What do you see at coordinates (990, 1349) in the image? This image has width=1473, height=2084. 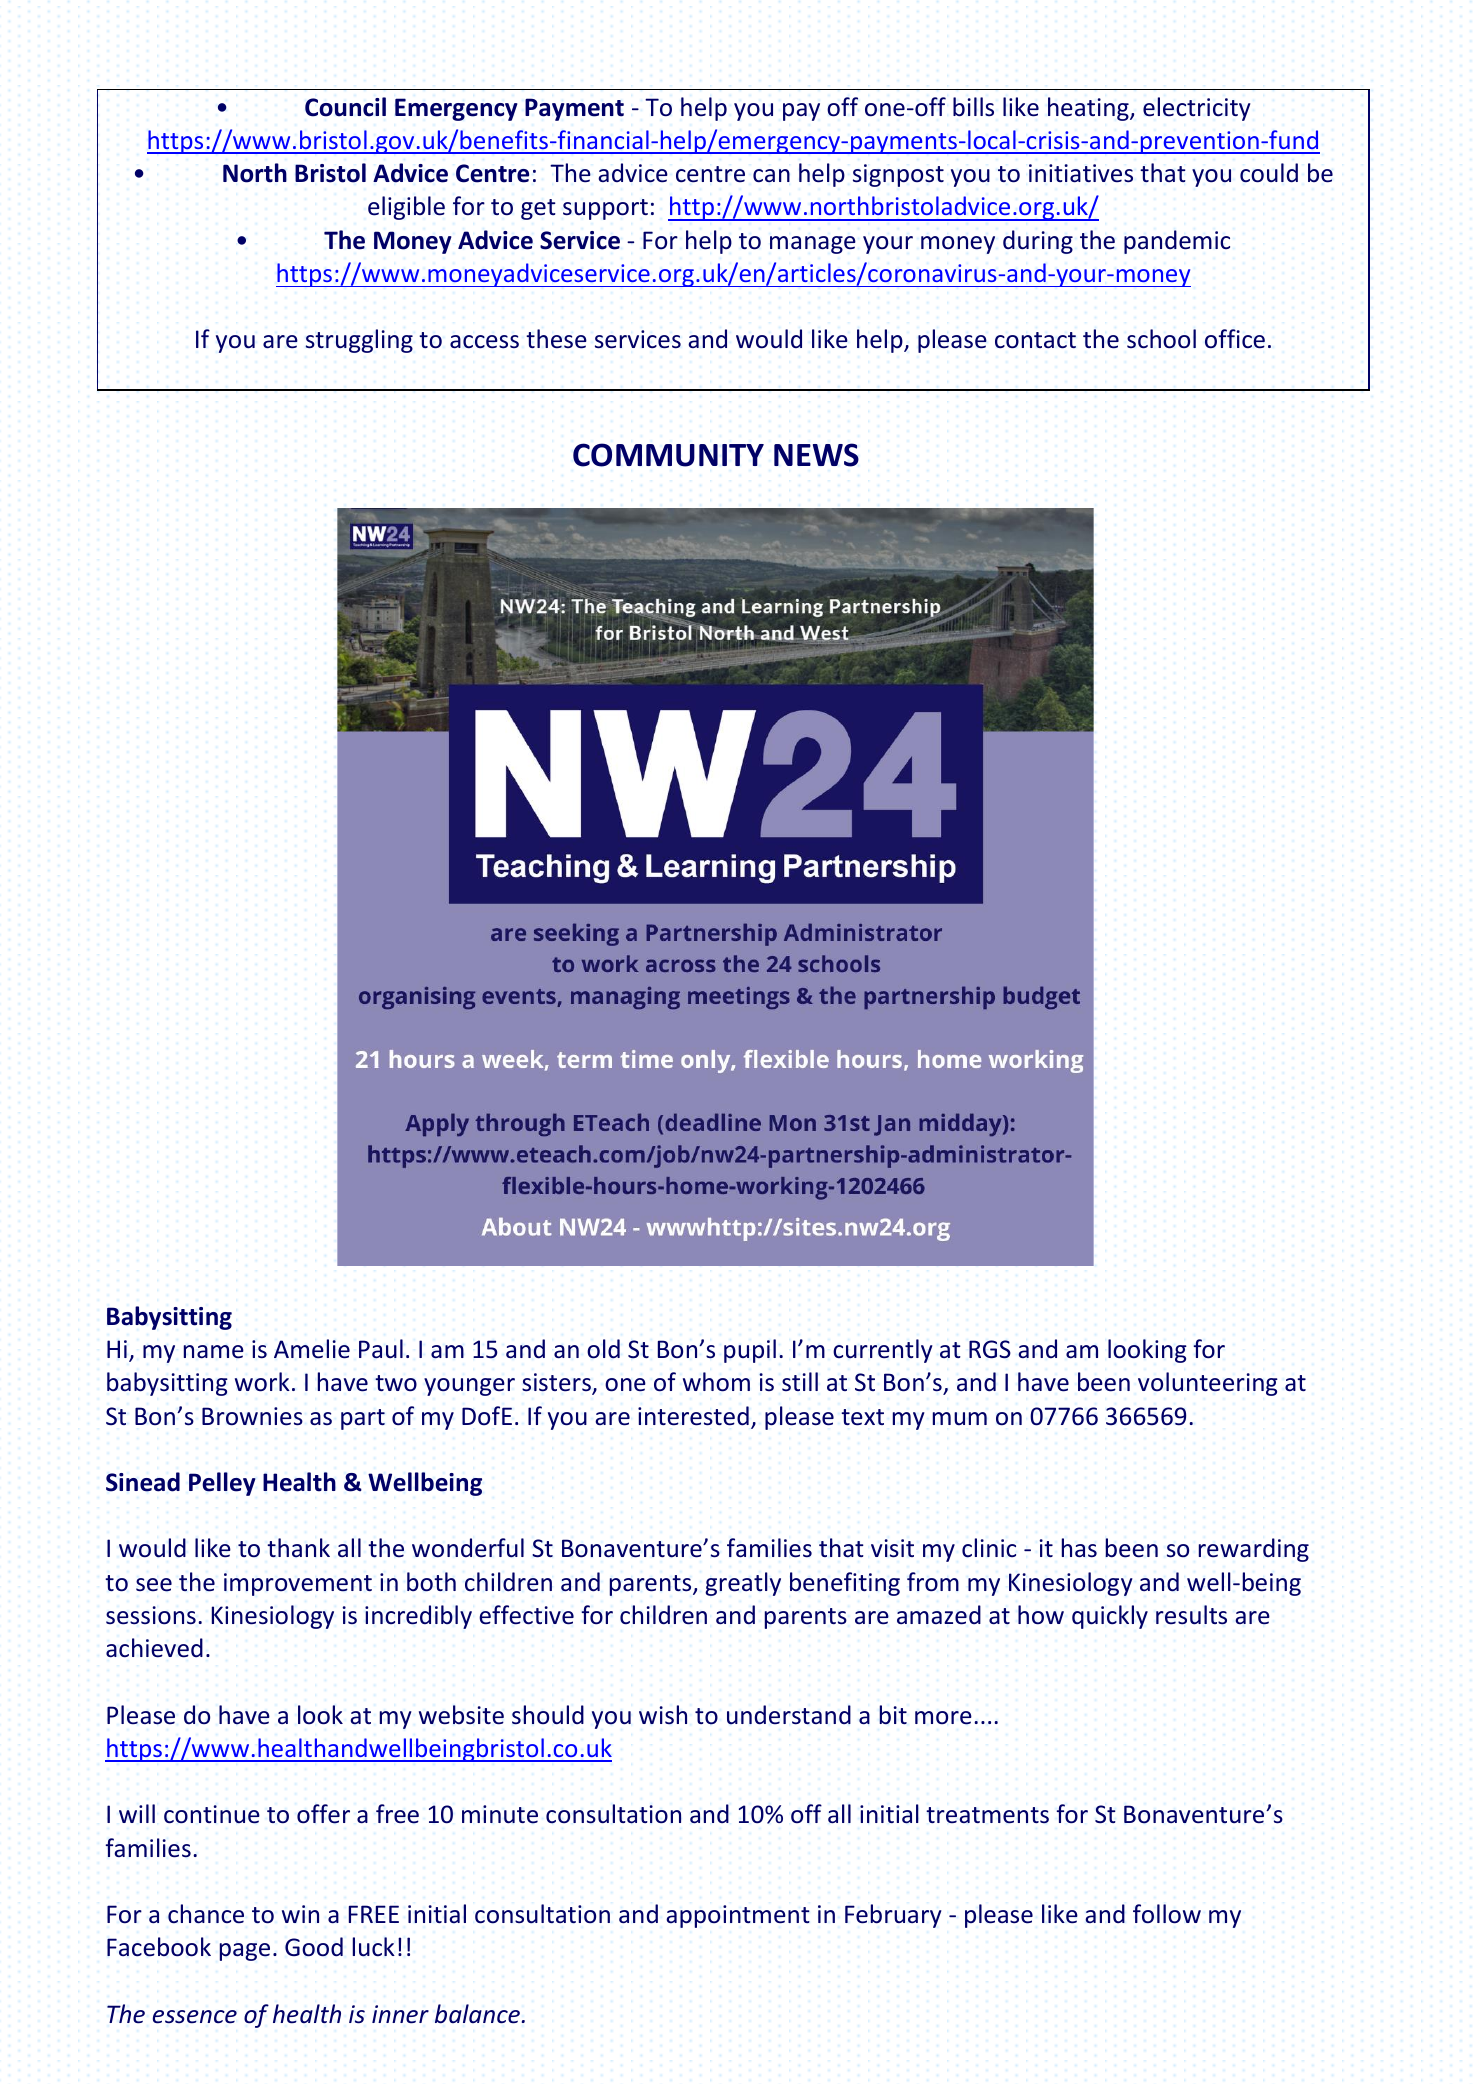 I see `RGS` at bounding box center [990, 1349].
